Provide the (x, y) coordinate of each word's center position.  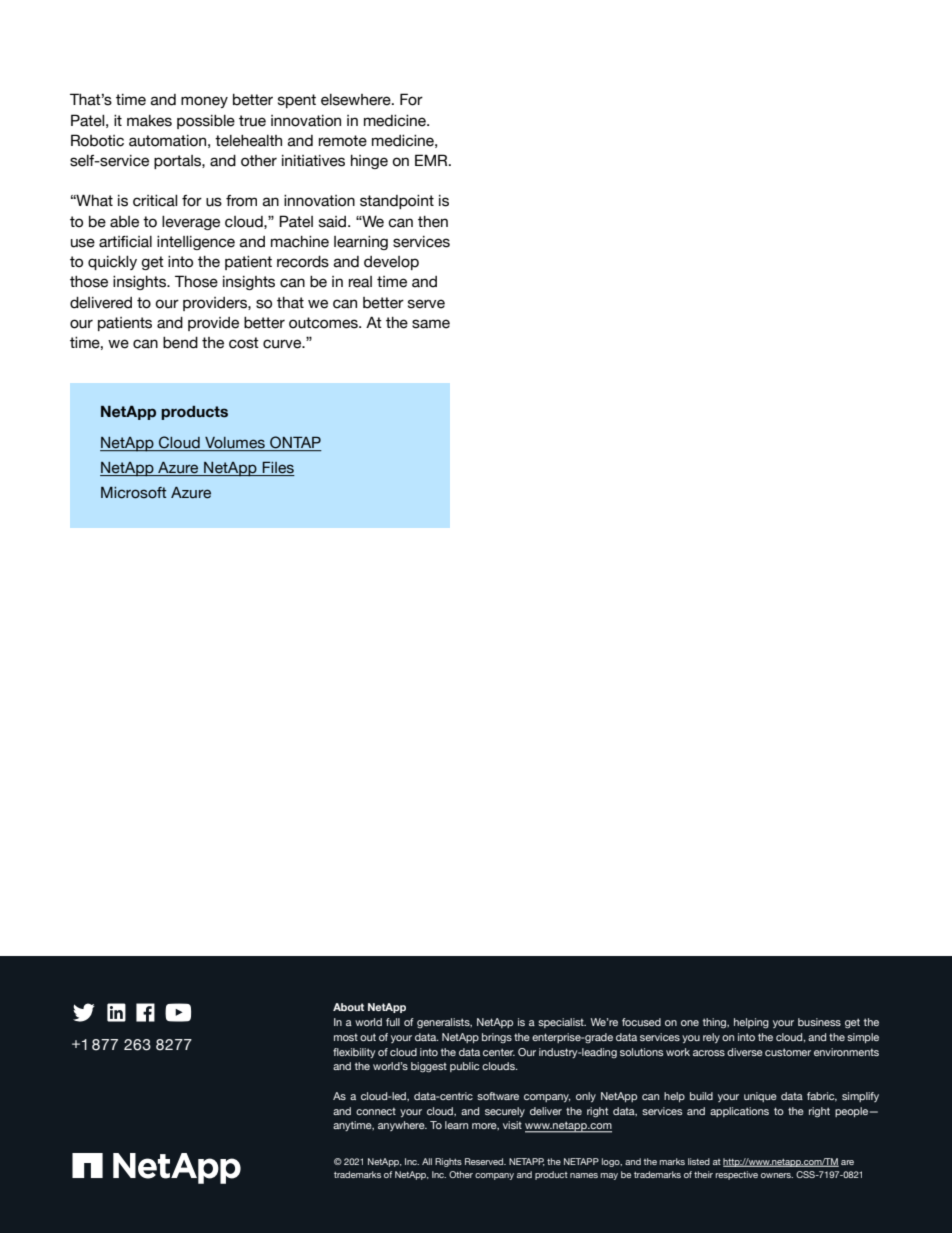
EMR (432, 160)
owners (777, 1175)
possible (206, 122)
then (433, 222)
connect (376, 1111)
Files (277, 469)
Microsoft (134, 493)
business (819, 1022)
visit (512, 1125)
